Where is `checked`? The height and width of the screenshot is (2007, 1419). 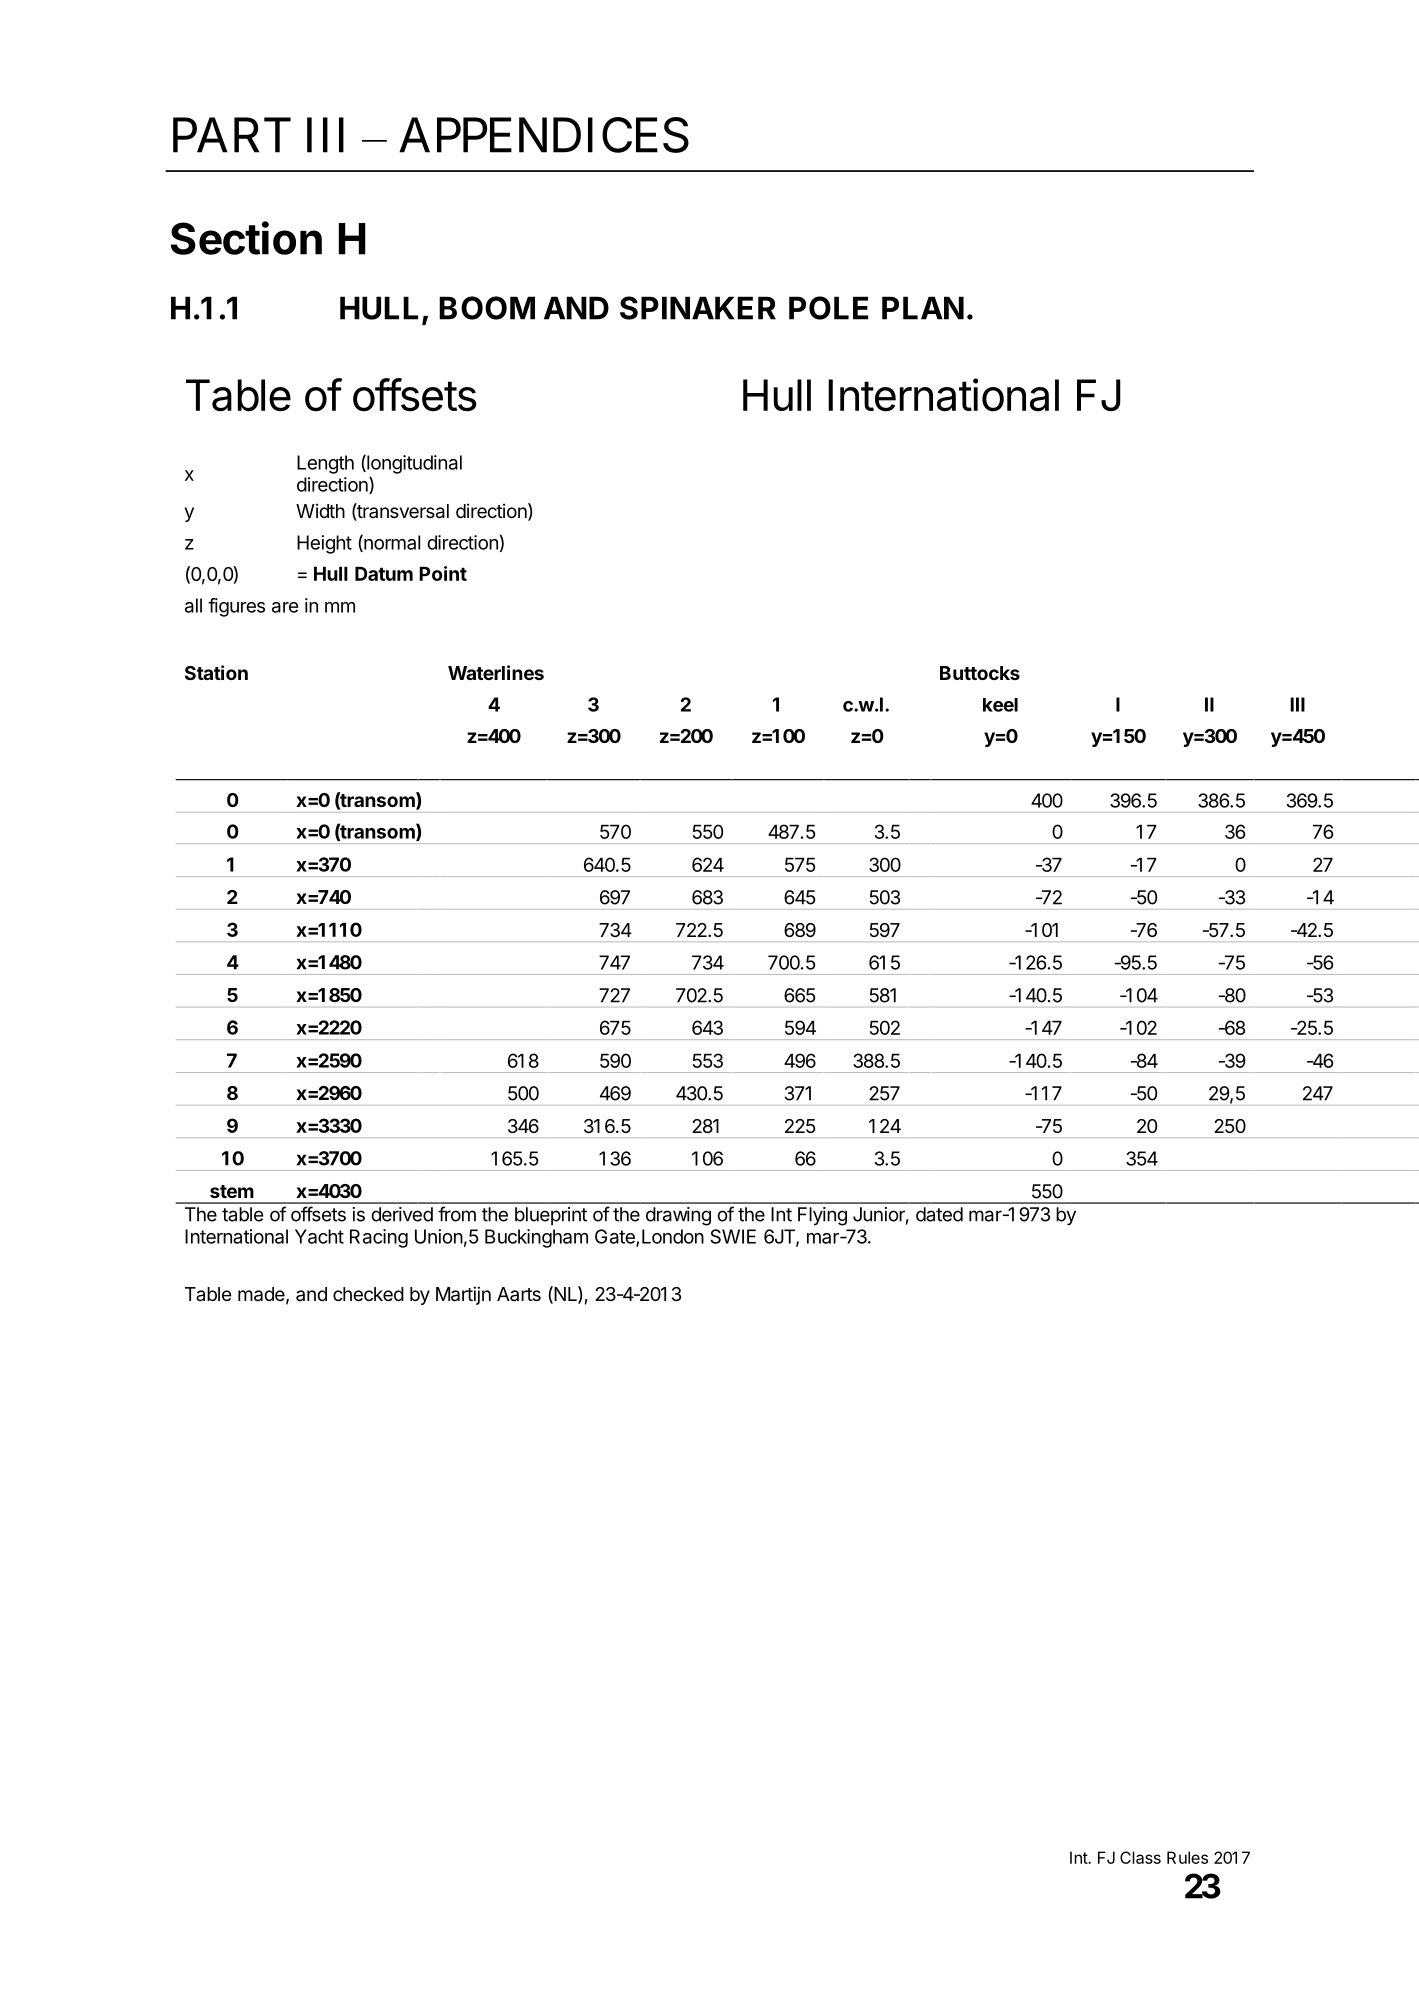 checked is located at coordinates (368, 1294).
